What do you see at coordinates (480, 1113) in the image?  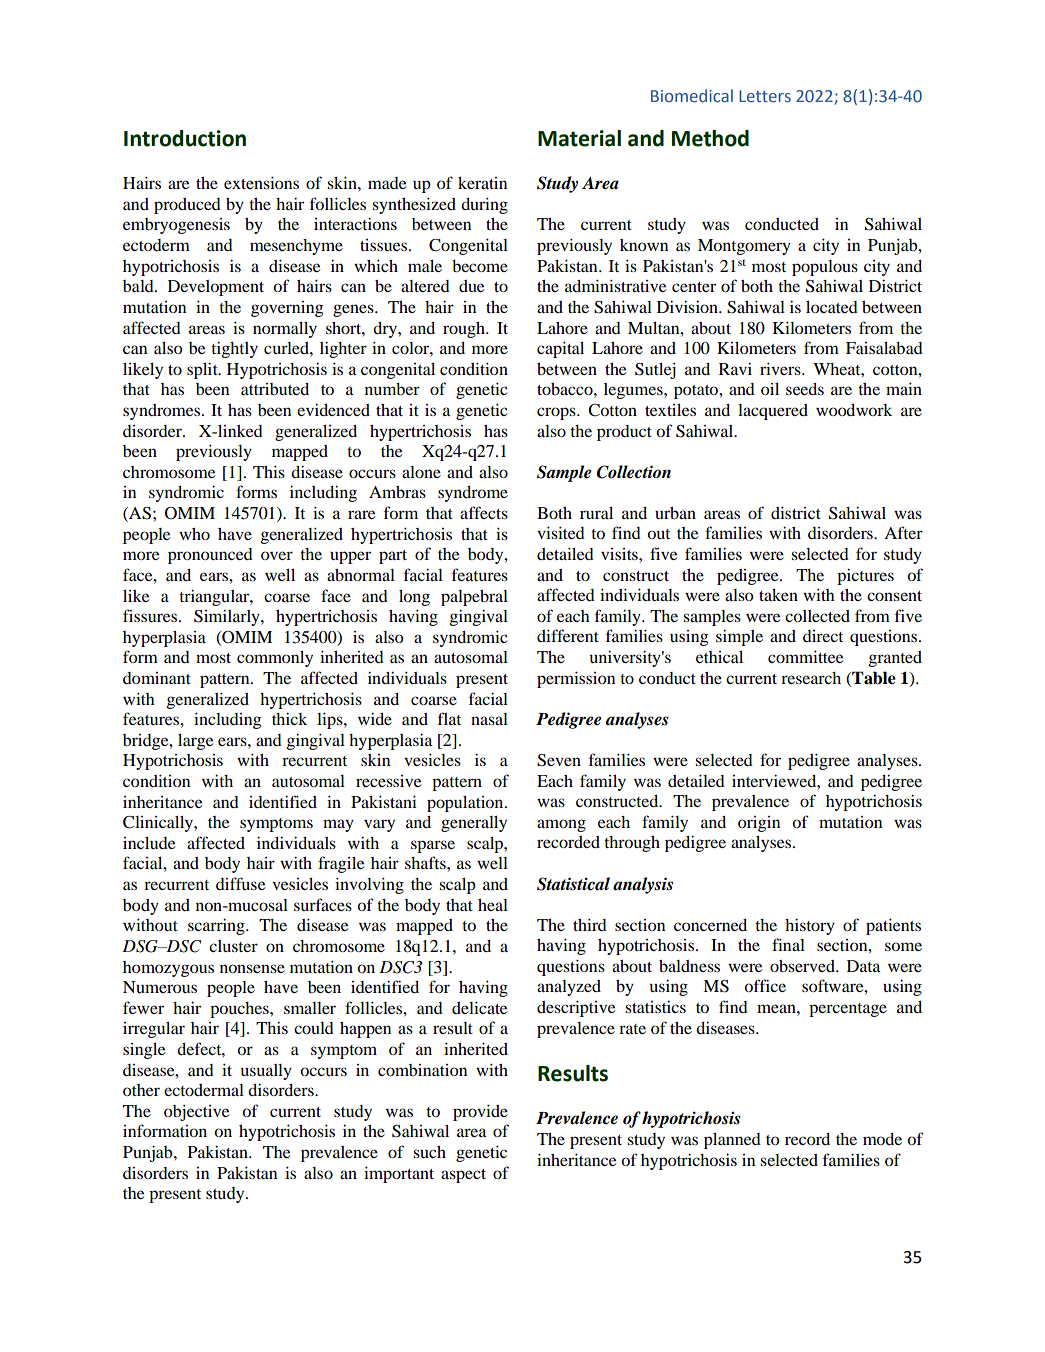 I see `provide` at bounding box center [480, 1113].
